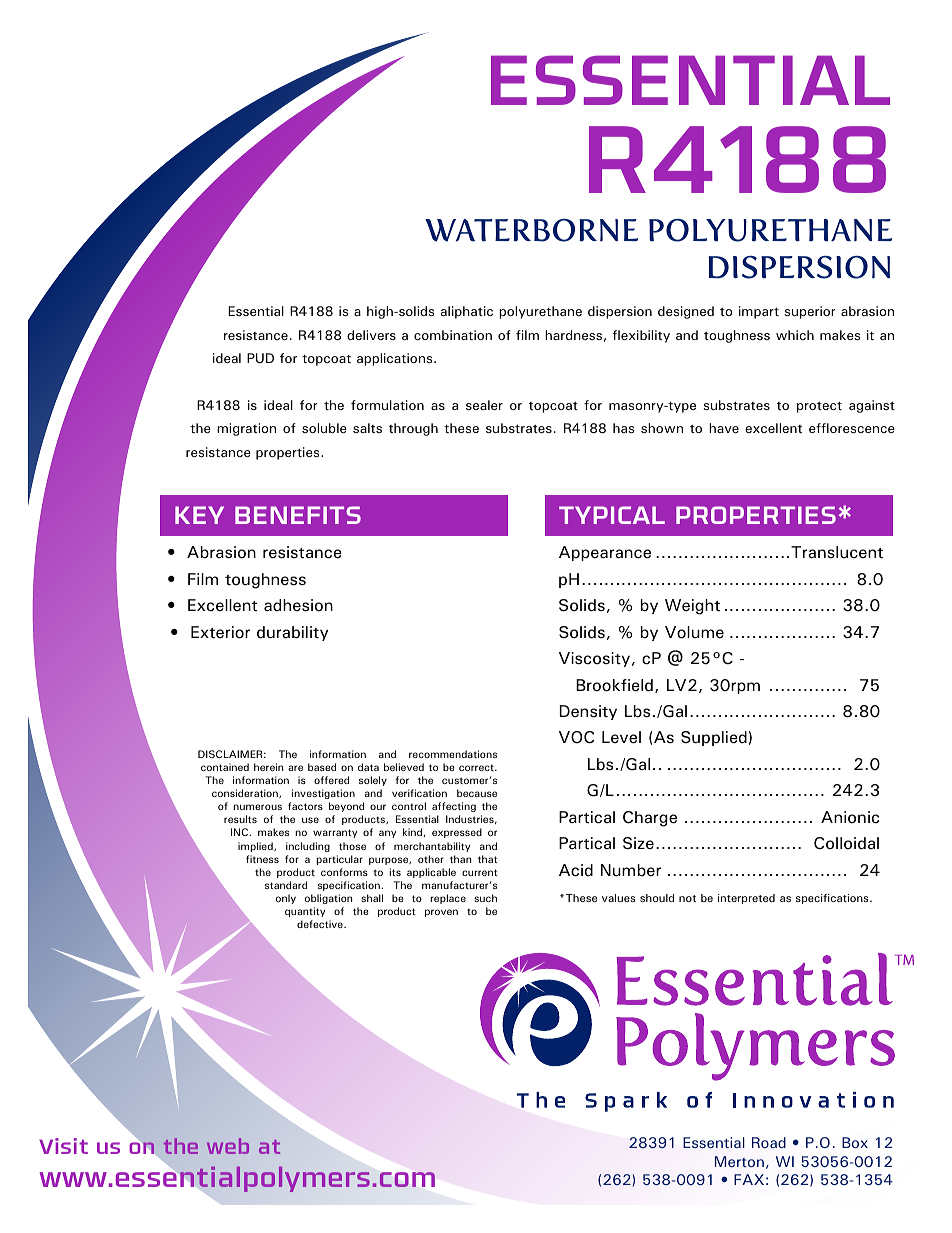 The height and width of the page is (1233, 952). Describe the element at coordinates (260, 358) in the page. I see `PUD` at that location.
